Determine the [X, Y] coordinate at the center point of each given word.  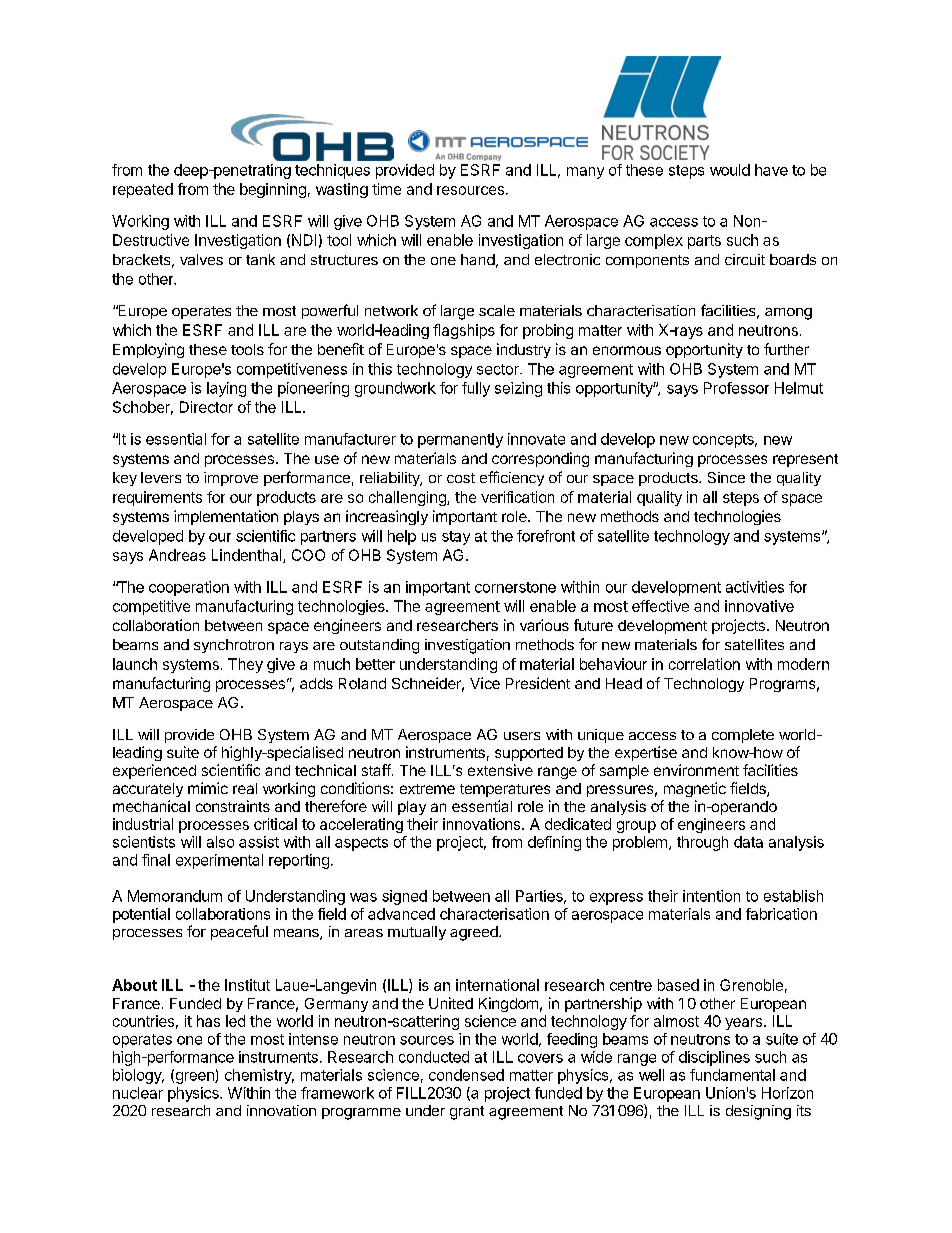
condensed [466, 1075]
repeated [143, 190]
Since [726, 477]
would [730, 170]
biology [138, 1076]
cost [461, 478]
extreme [427, 789]
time [386, 189]
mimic [208, 788]
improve [231, 479]
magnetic [695, 789]
